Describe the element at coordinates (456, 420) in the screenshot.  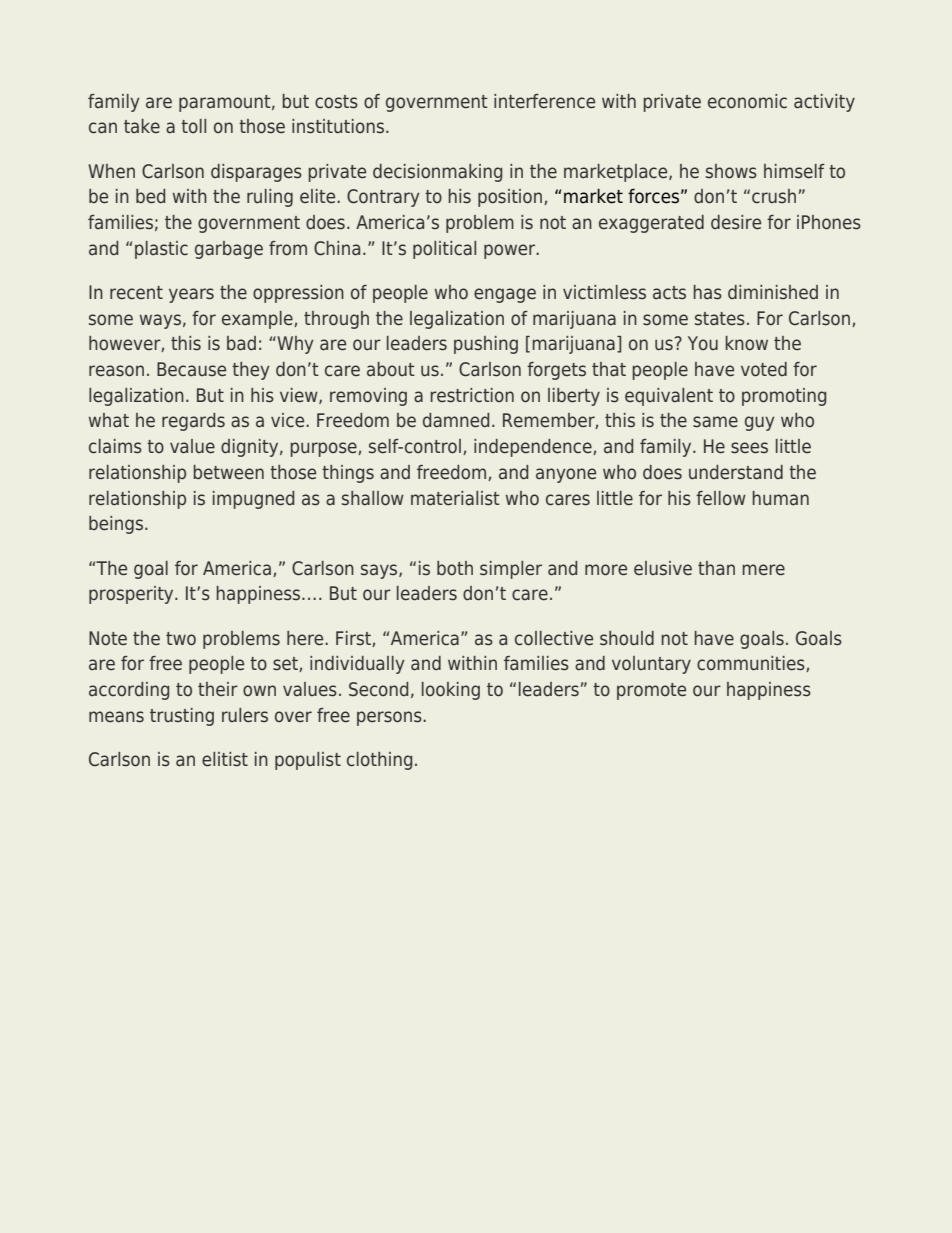
I see `damned` at that location.
